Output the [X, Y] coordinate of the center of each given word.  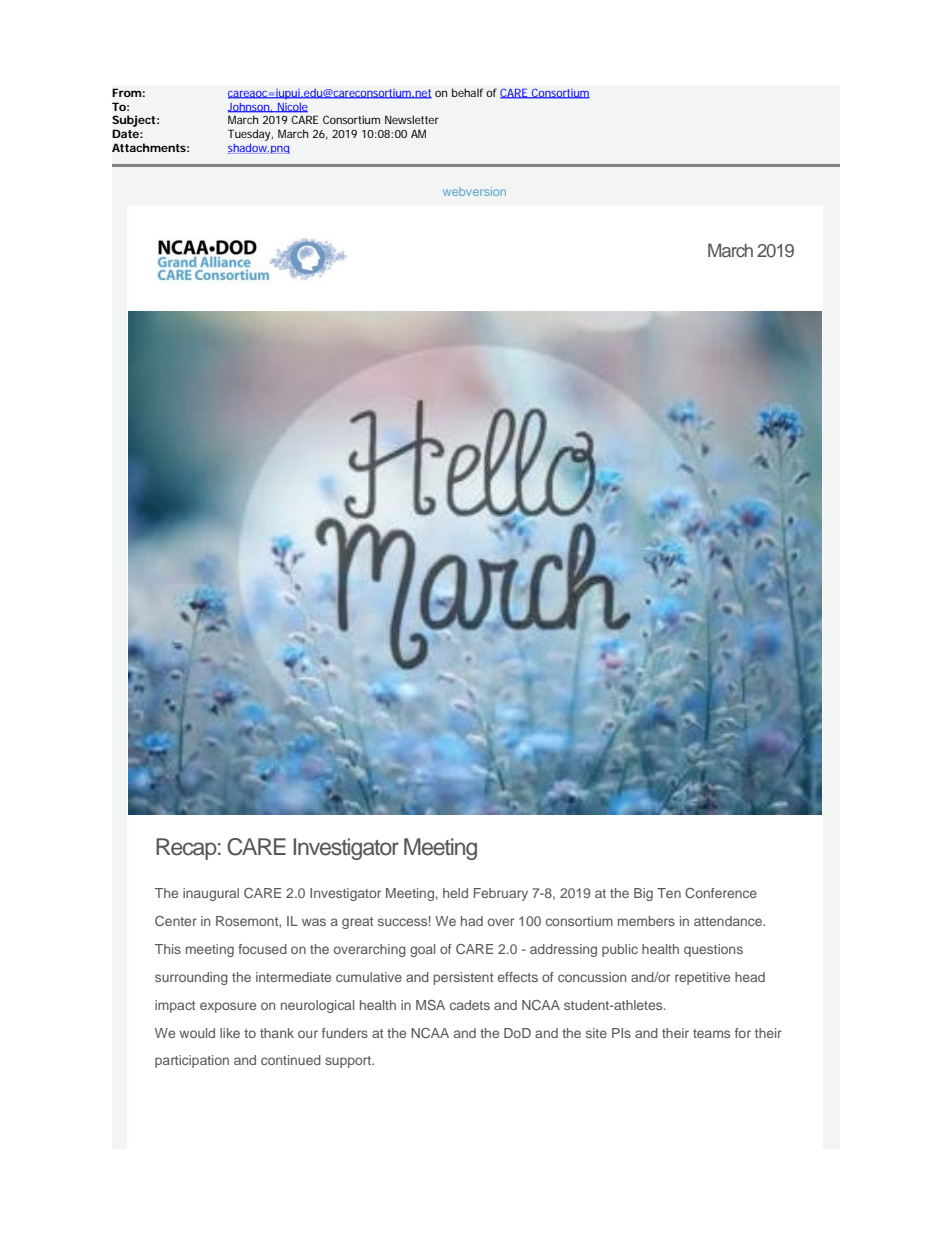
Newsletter [412, 119]
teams [711, 1033]
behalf [467, 92]
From [126, 92]
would [197, 1033]
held [455, 893]
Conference [721, 893]
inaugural [211, 894]
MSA [430, 1005]
